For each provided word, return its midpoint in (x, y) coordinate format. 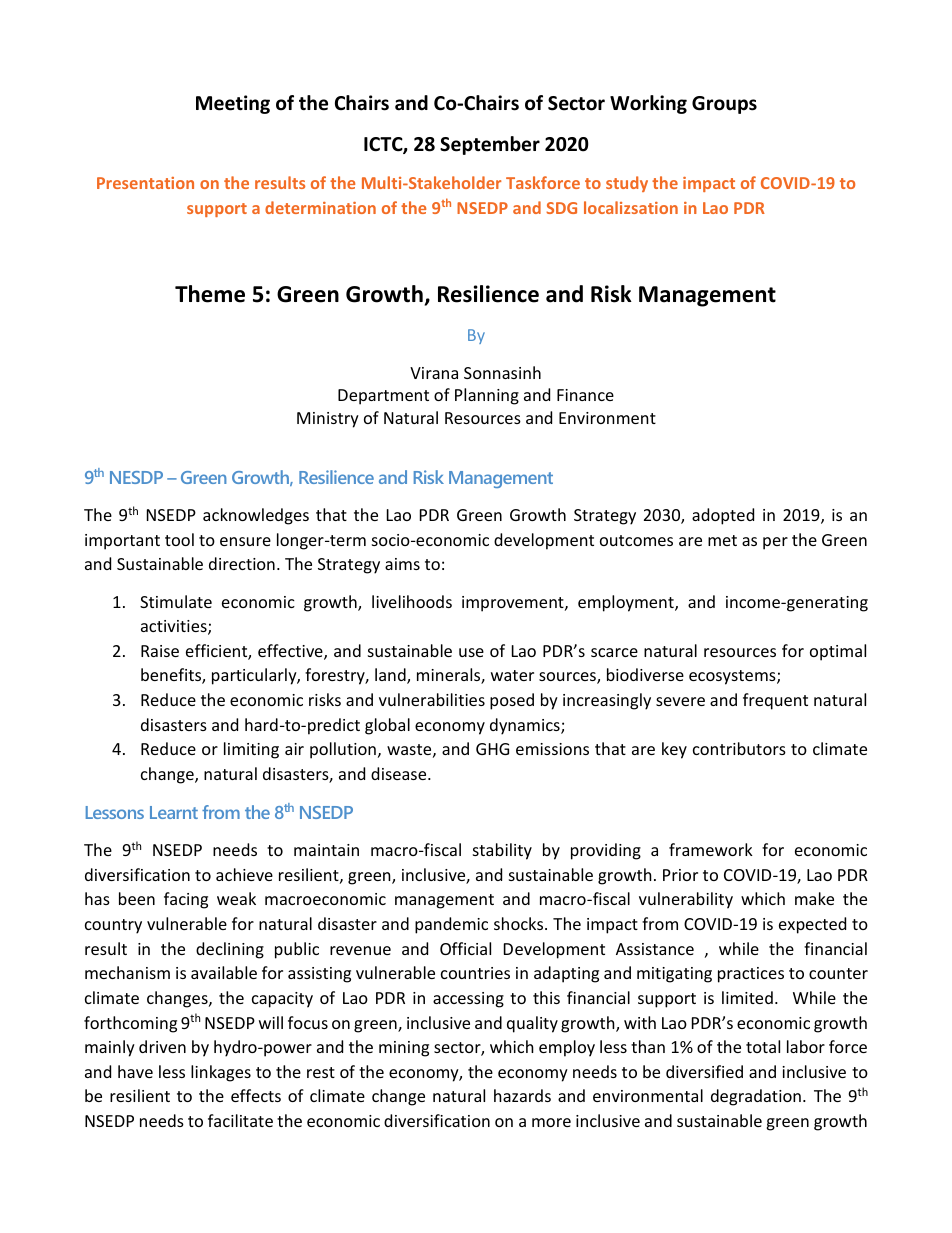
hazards (522, 1095)
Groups (724, 105)
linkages (221, 1073)
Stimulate (176, 601)
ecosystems (733, 677)
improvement (514, 604)
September (490, 145)
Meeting (233, 104)
